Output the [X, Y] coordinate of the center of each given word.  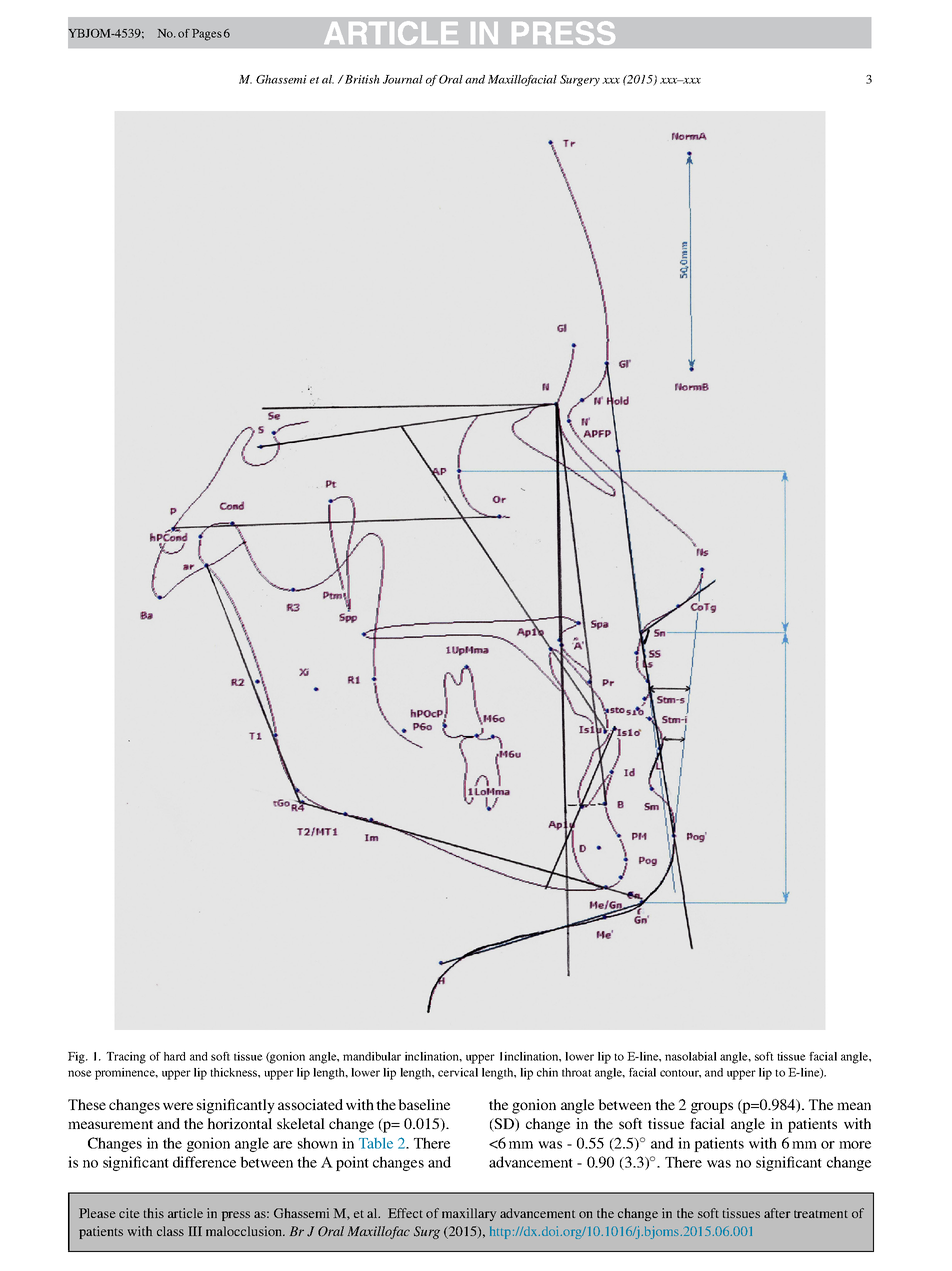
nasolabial [691, 1056]
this [154, 1213]
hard [175, 1056]
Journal [403, 79]
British [361, 79]
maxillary [469, 1214]
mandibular [372, 1056]
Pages [207, 35]
